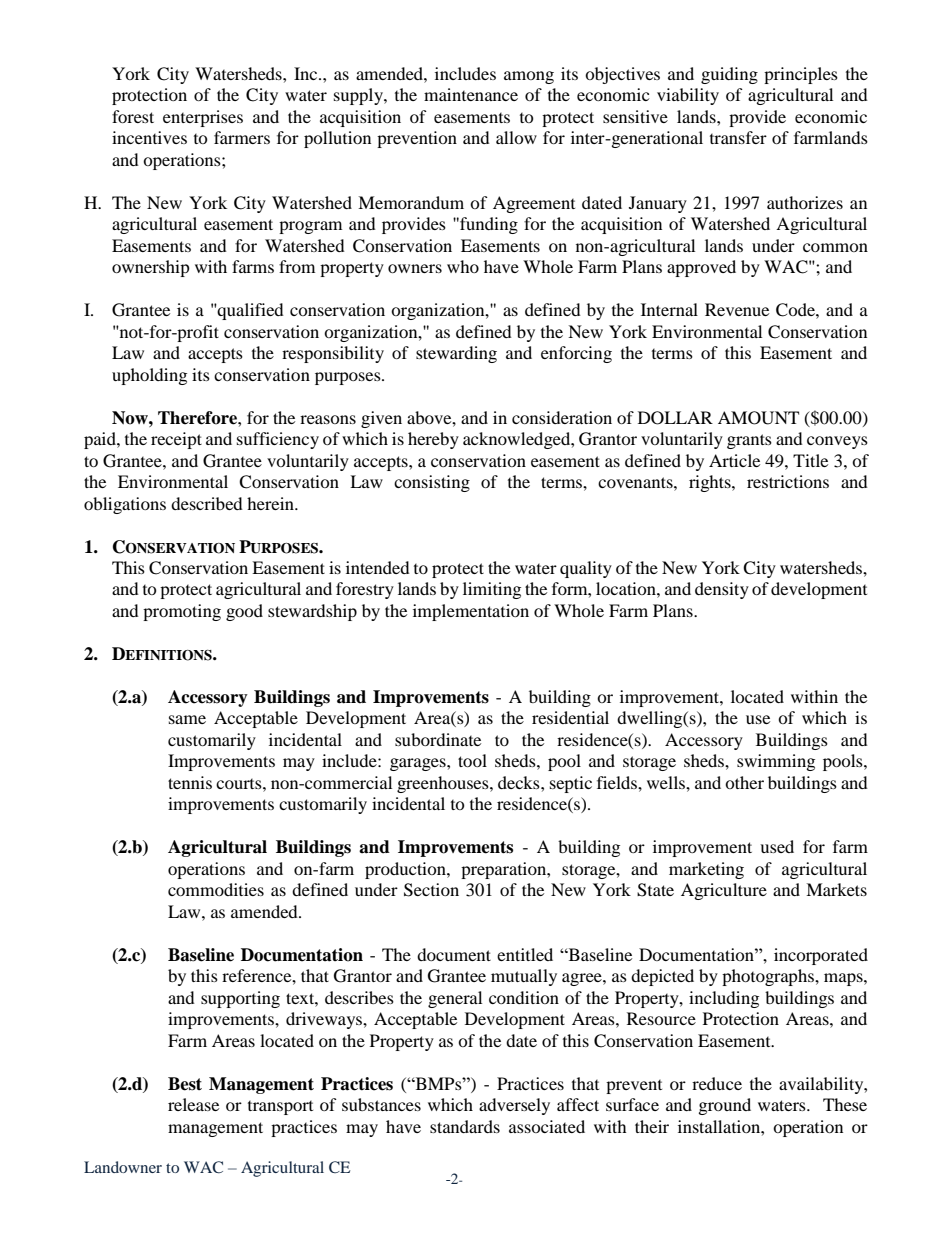 The image size is (952, 1233). Describe the element at coordinates (722, 590) in the screenshot. I see `density` at that location.
